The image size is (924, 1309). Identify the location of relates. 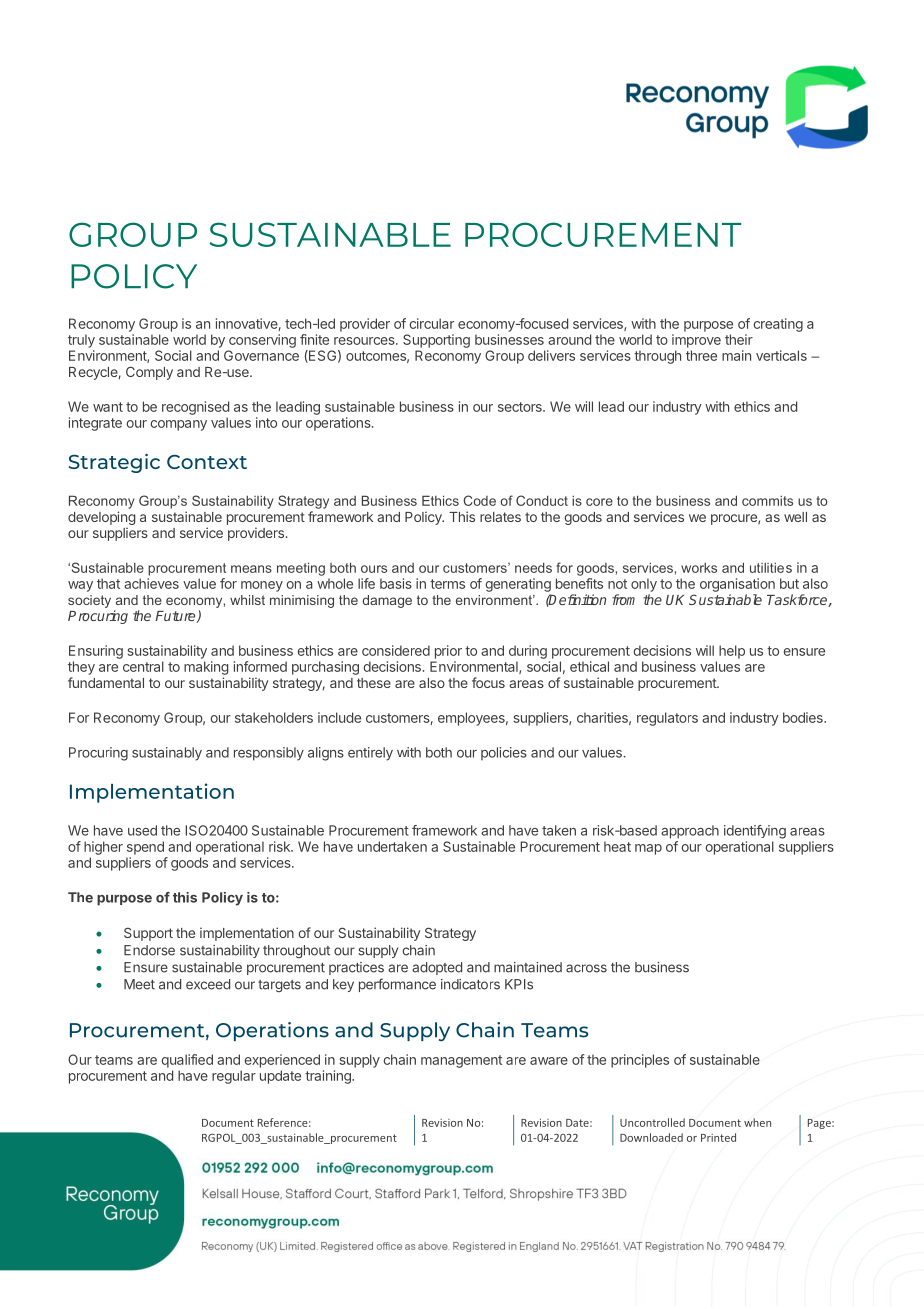
(500, 517).
